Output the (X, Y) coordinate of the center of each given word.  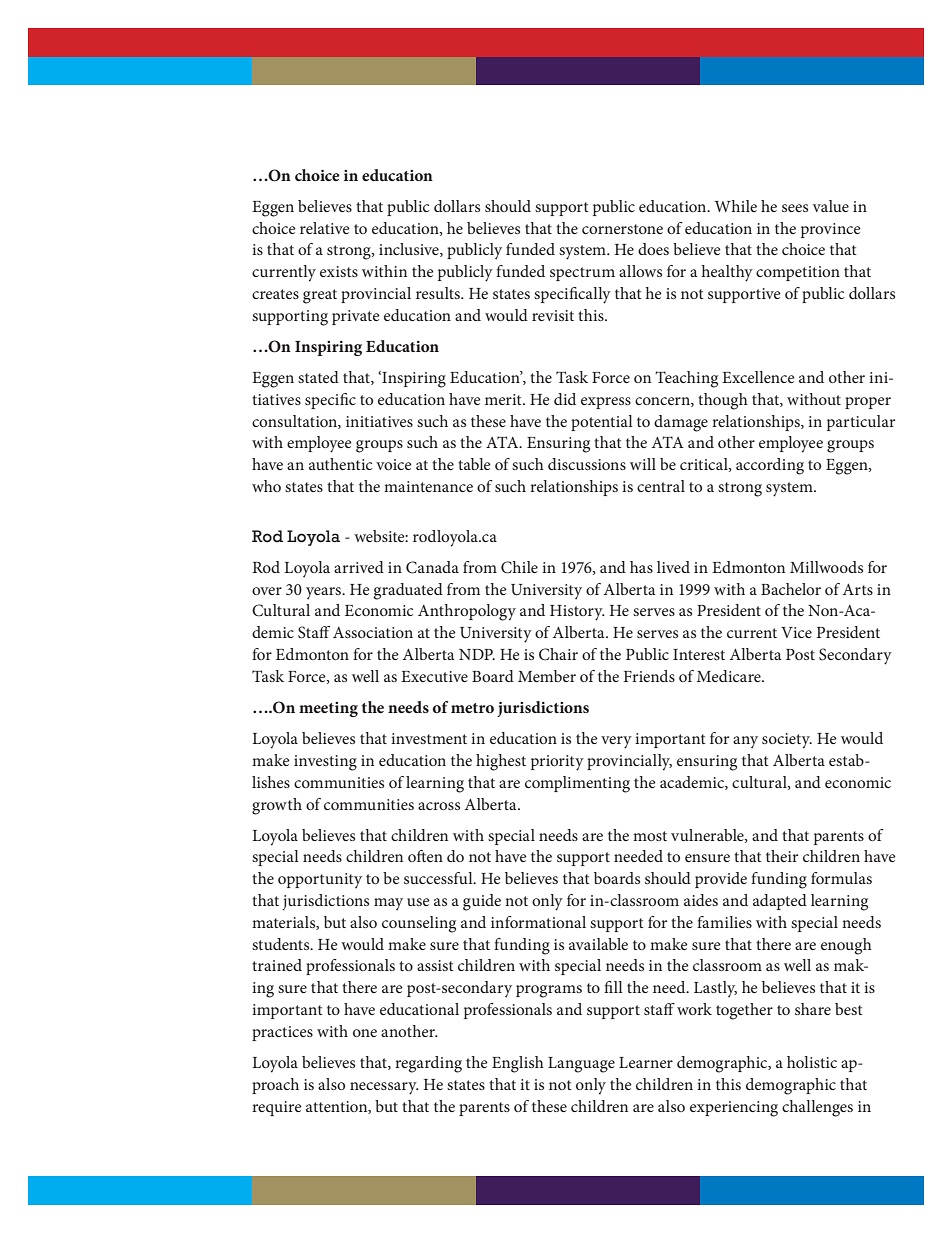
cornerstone (622, 229)
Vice (796, 632)
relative (325, 228)
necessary (384, 1088)
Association (373, 632)
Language (581, 1065)
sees (795, 208)
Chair (558, 654)
